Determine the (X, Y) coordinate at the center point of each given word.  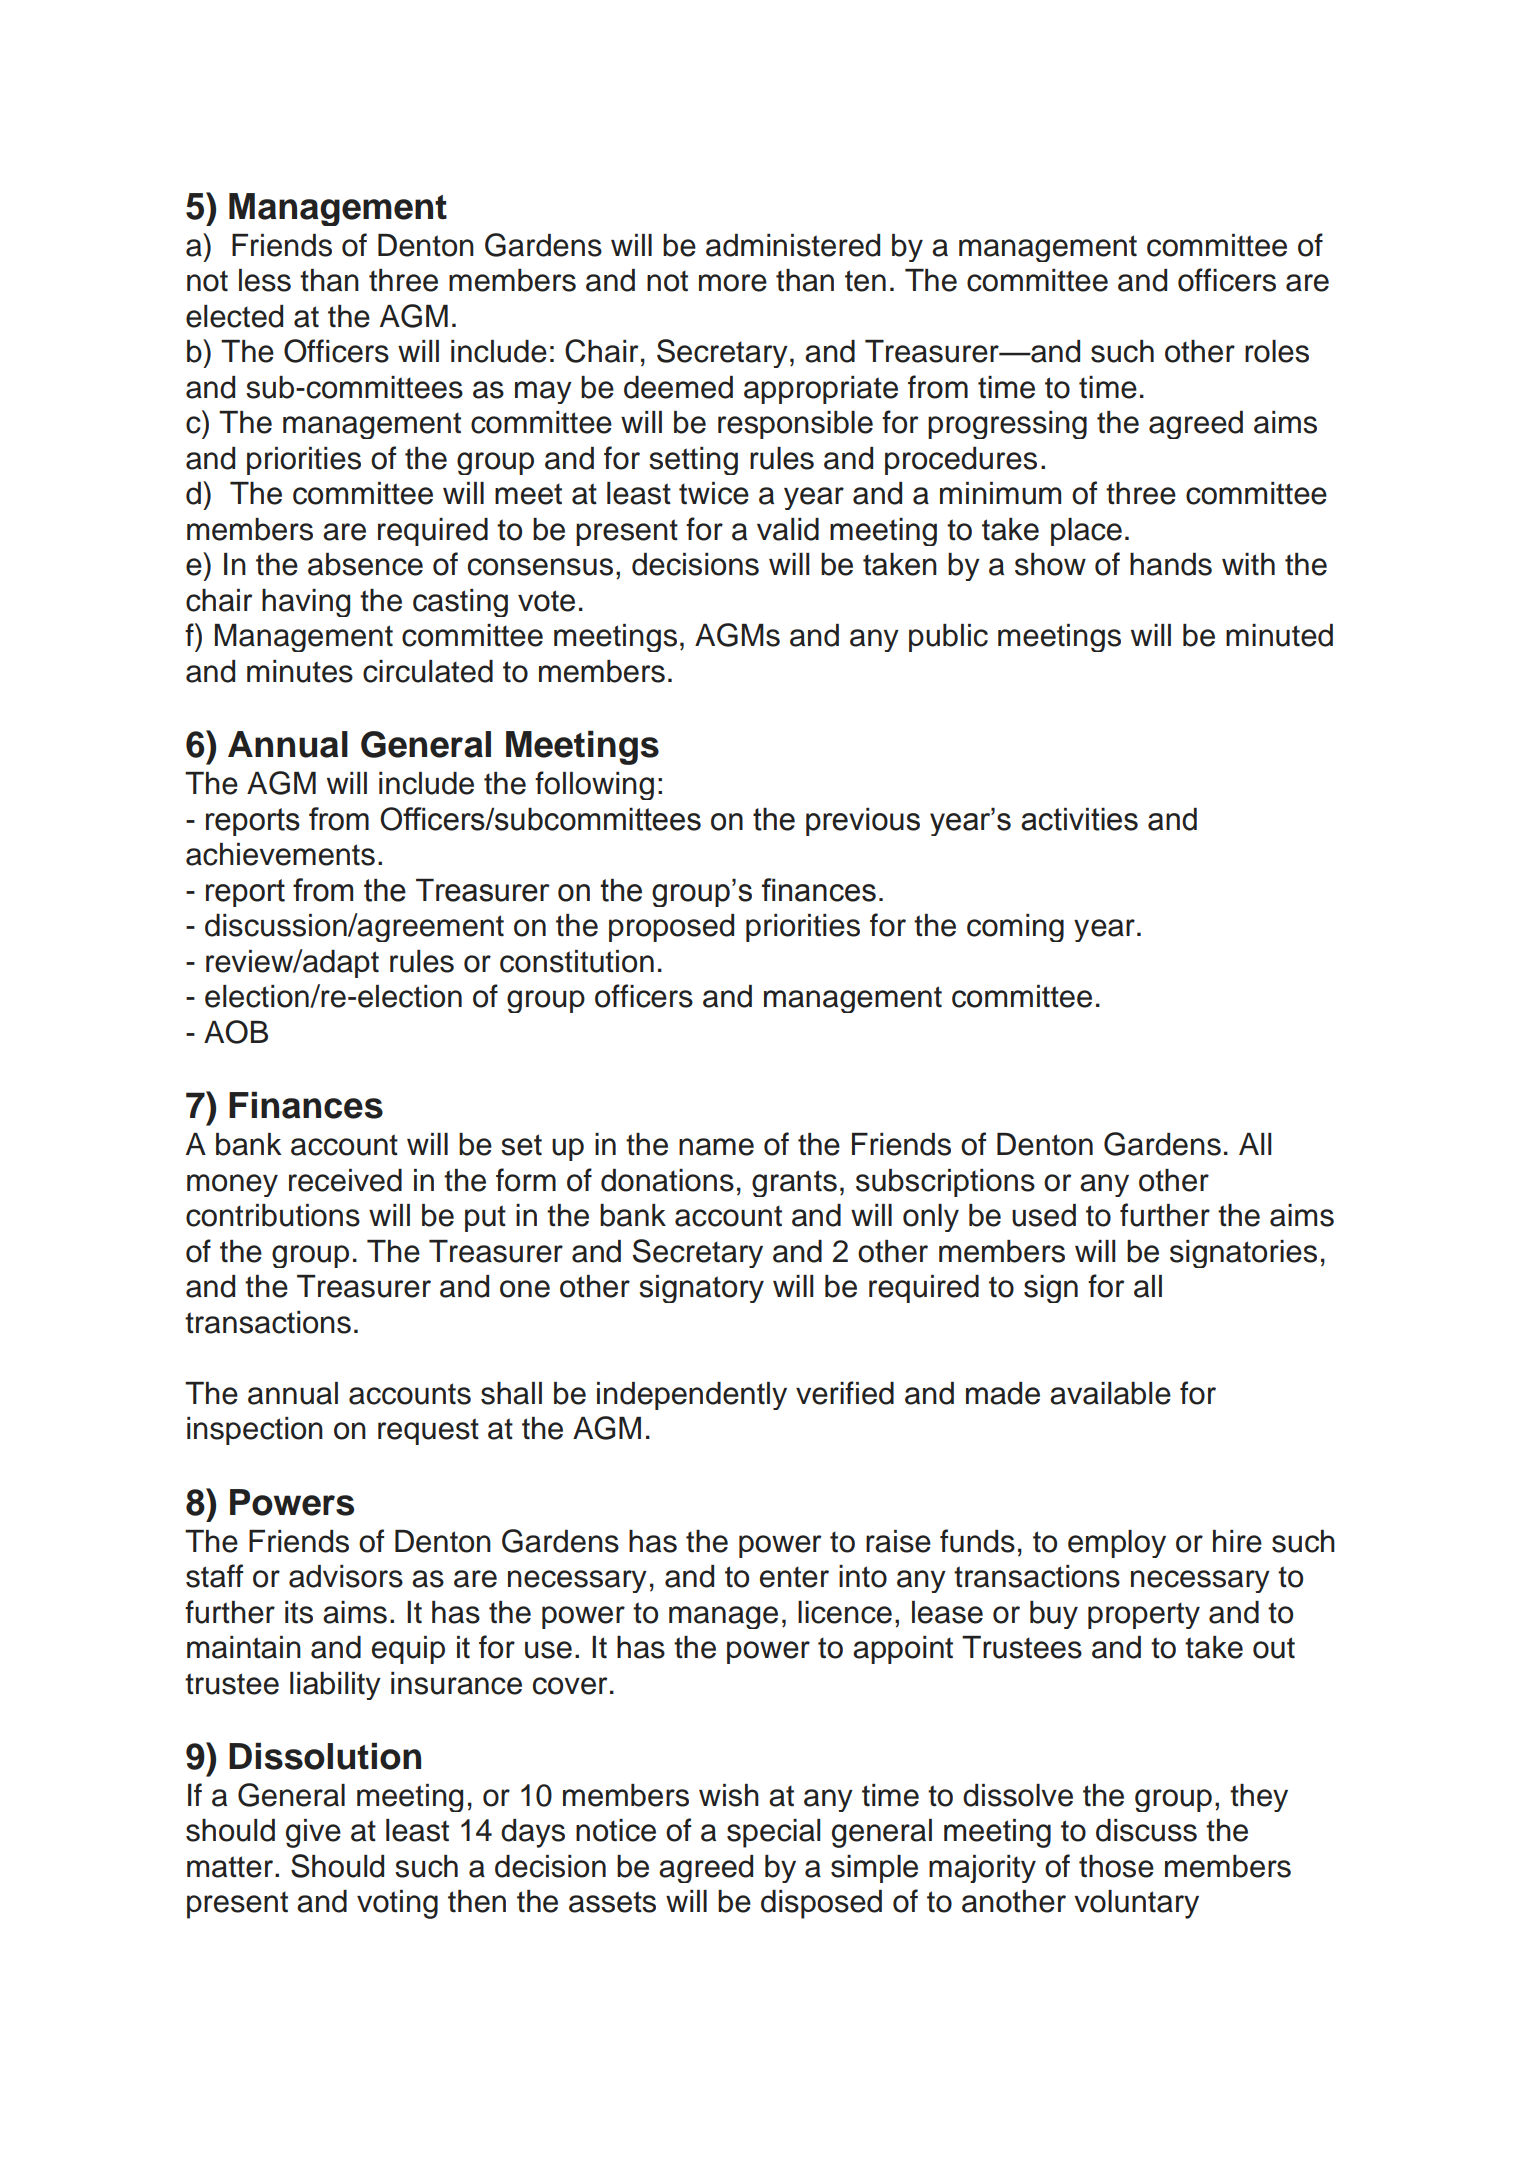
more (733, 283)
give (313, 1833)
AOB (236, 1032)
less (265, 280)
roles (1277, 351)
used (1044, 1215)
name (716, 1147)
